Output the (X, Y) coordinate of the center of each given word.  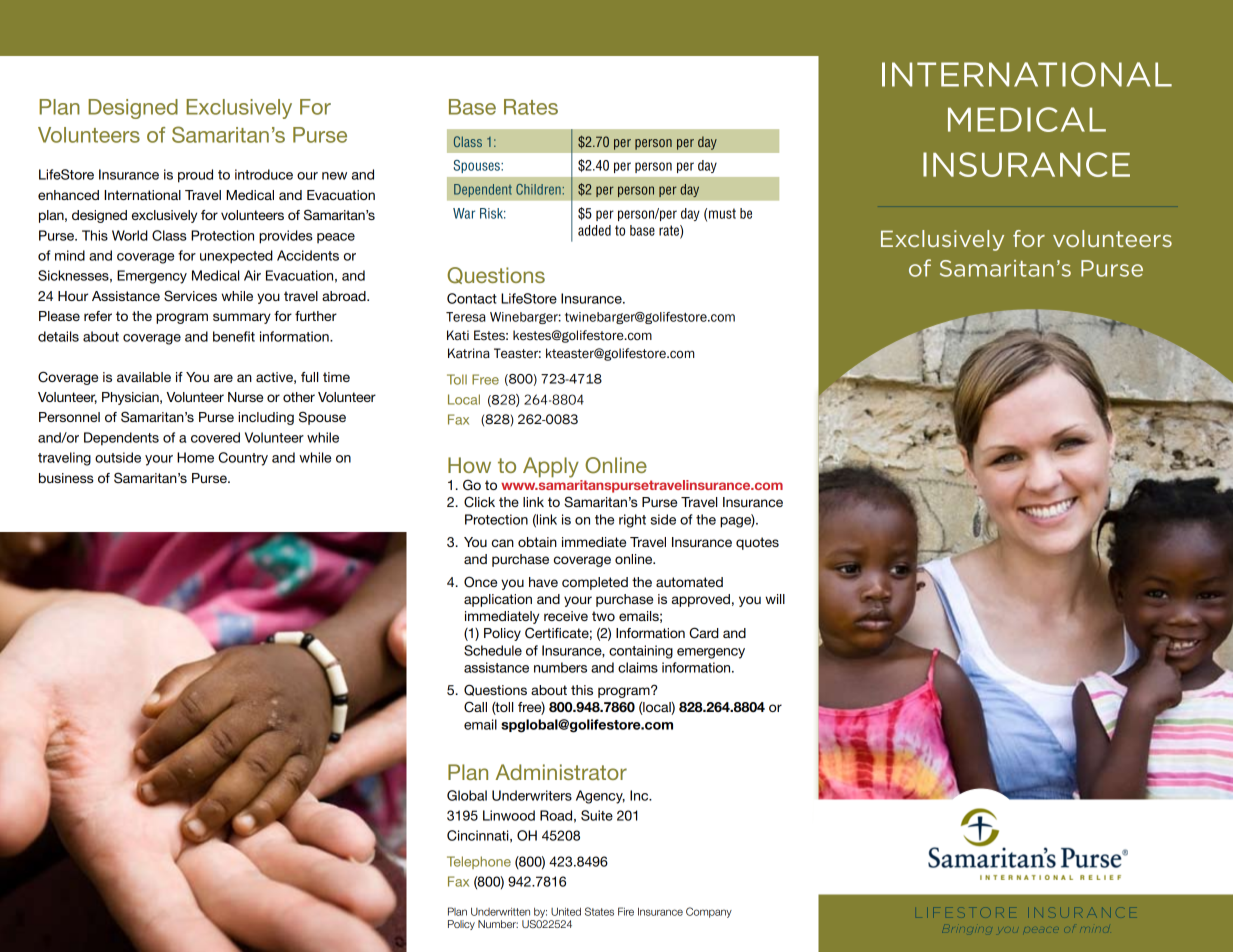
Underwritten (500, 911)
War (464, 213)
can (503, 543)
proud (195, 176)
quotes (757, 543)
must (722, 213)
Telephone (479, 862)
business (66, 478)
